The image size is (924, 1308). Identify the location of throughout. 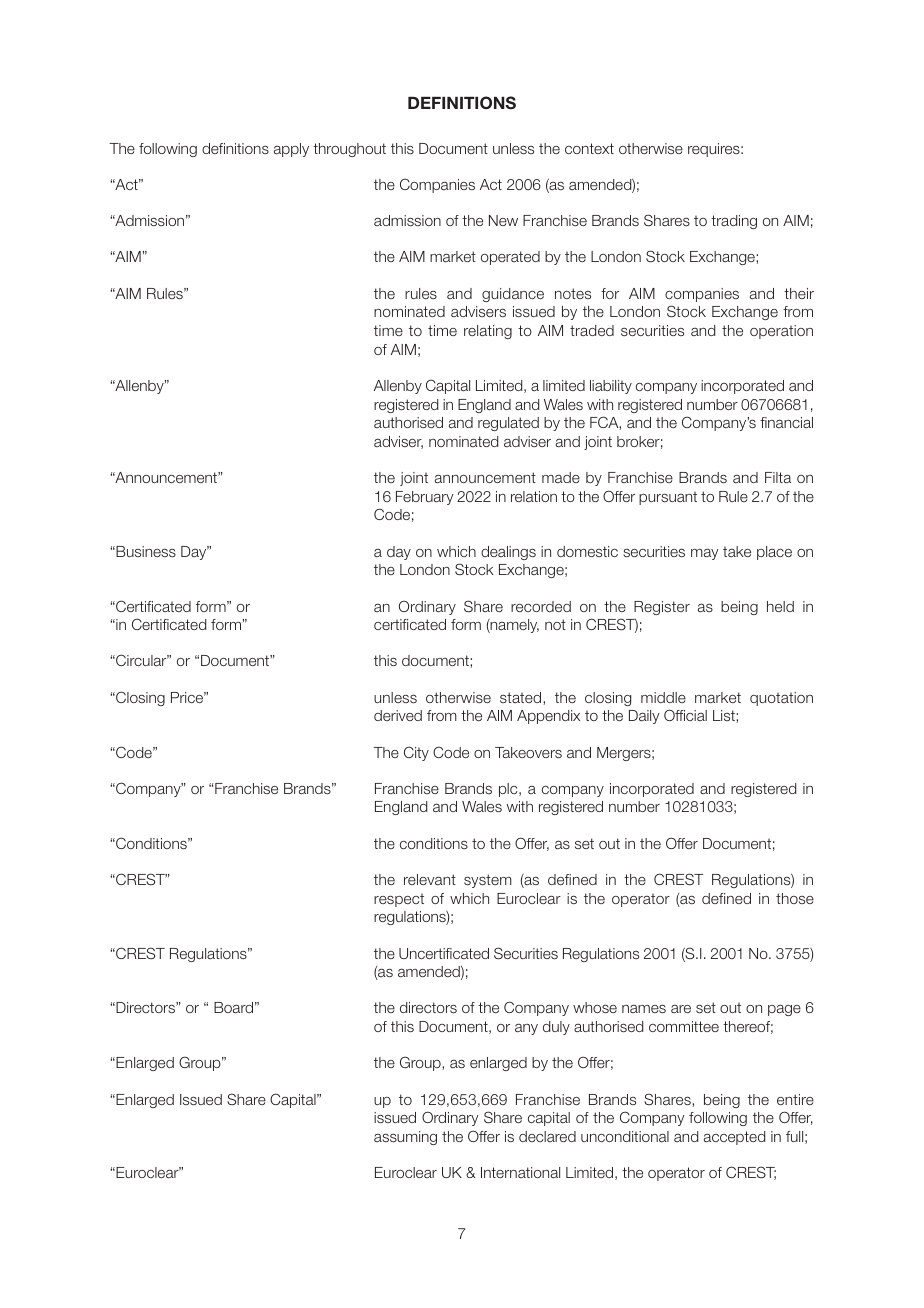
(349, 150).
